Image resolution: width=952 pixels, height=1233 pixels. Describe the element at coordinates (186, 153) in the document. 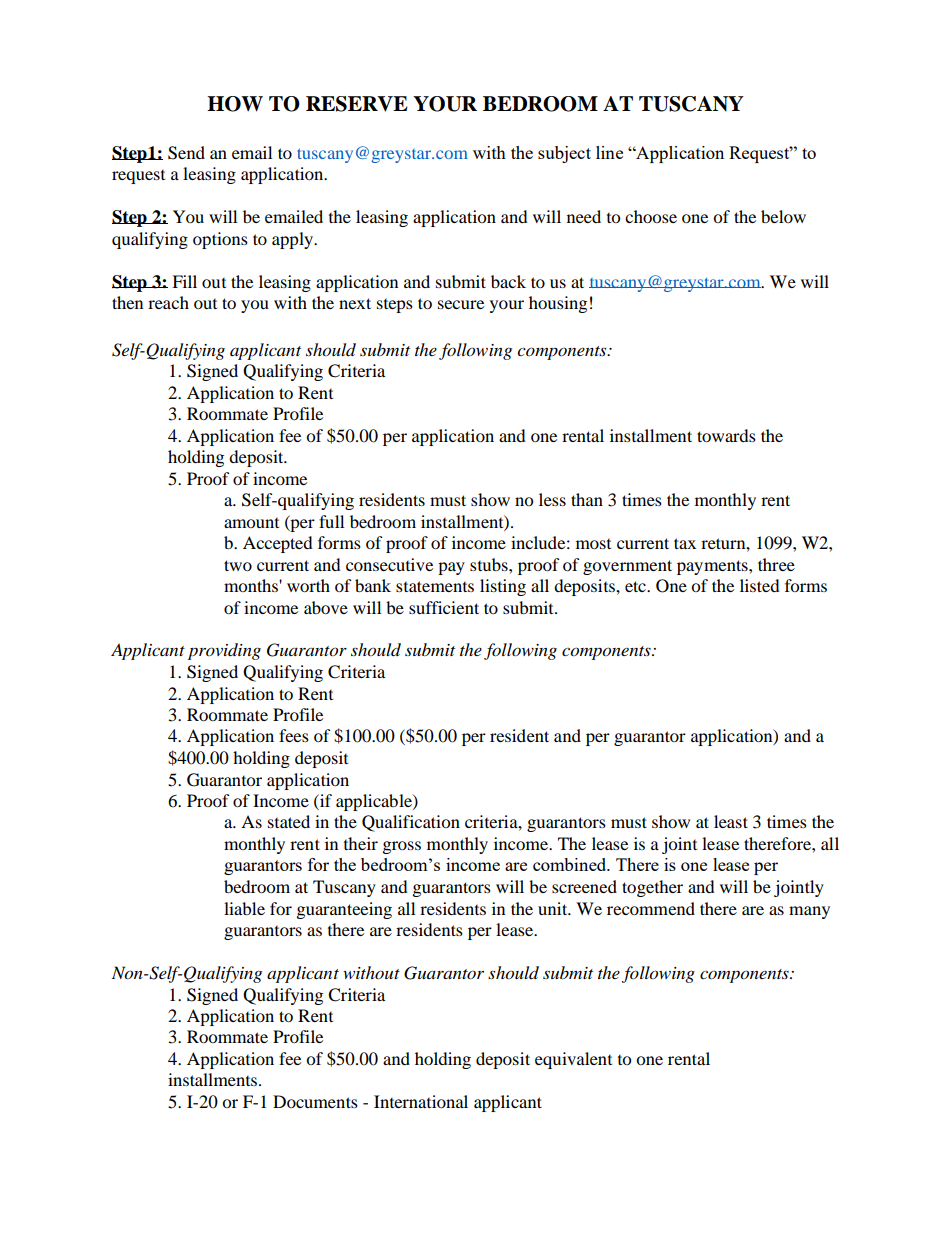

I see `Send` at that location.
